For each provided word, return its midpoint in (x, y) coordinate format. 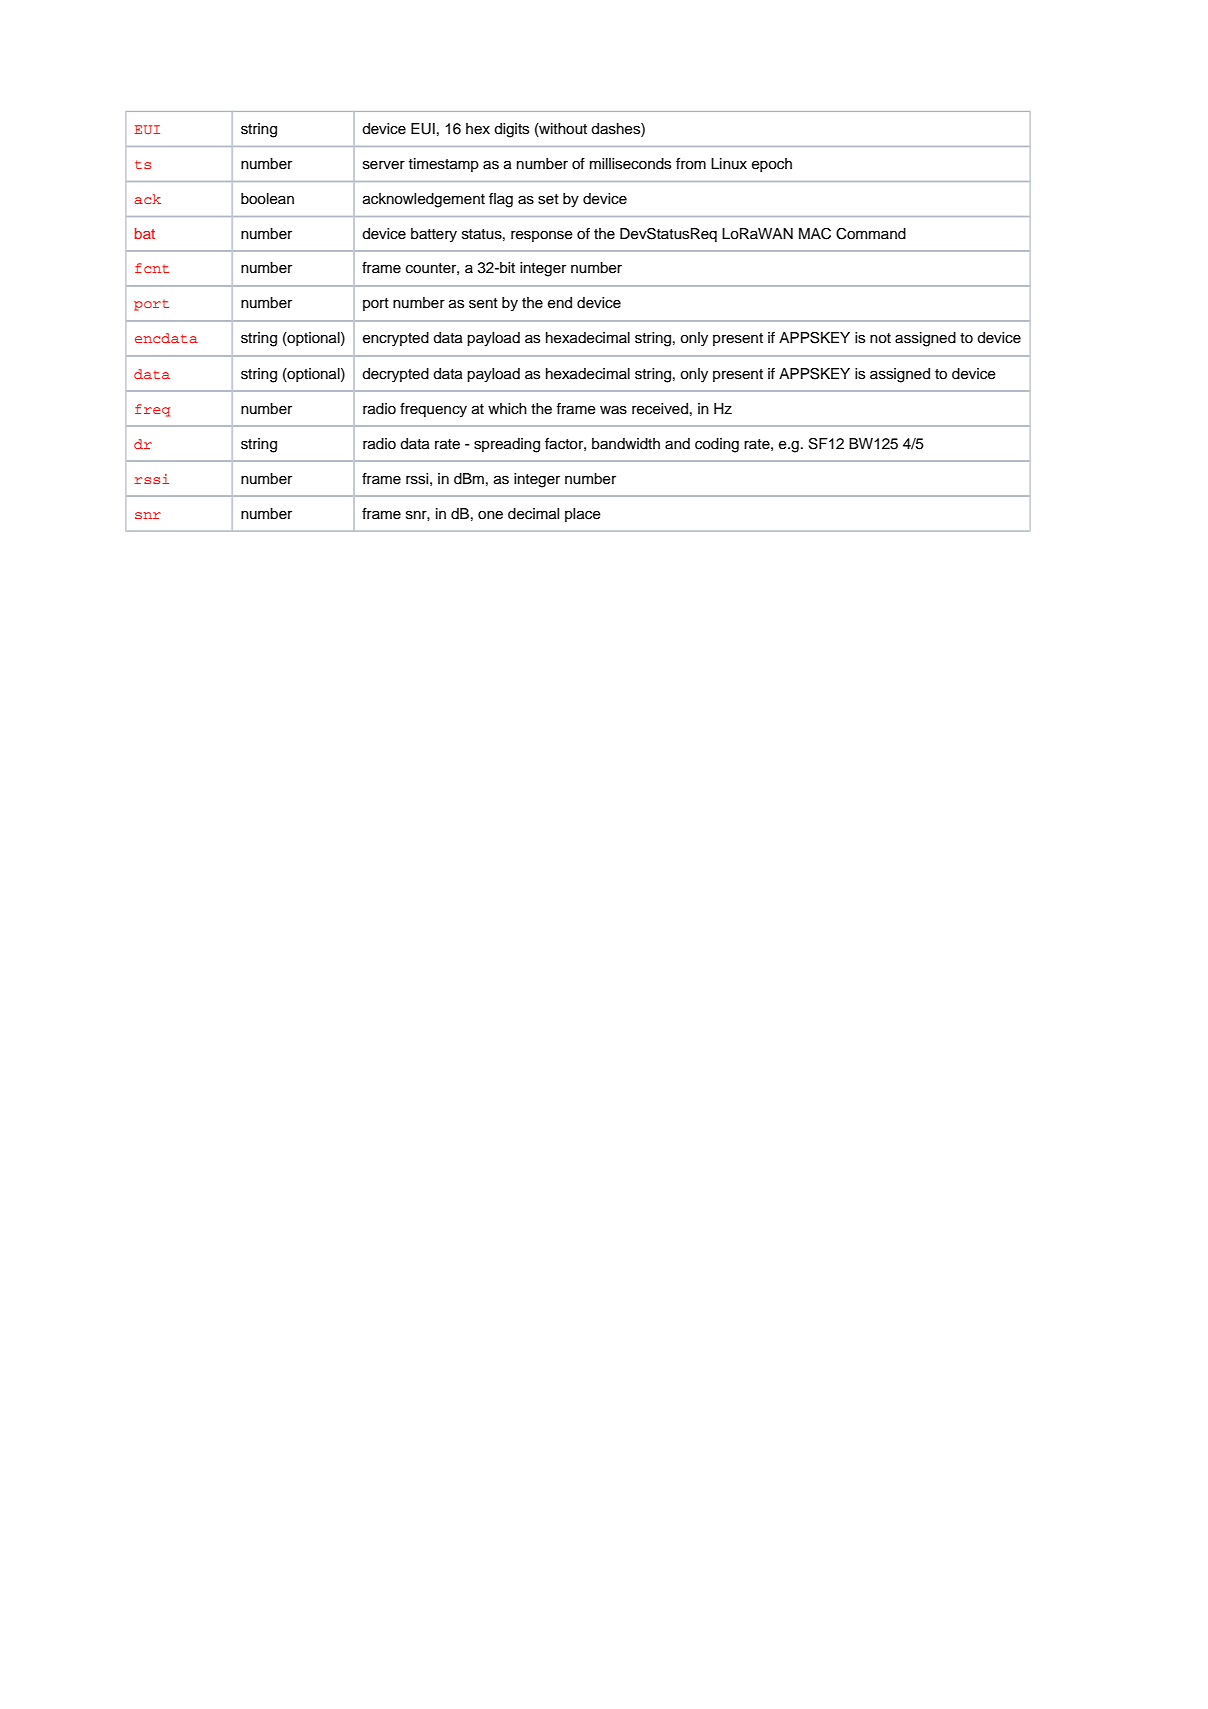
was (613, 410)
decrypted (395, 375)
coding (717, 445)
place (583, 515)
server (384, 165)
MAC (815, 234)
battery (434, 235)
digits (511, 130)
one (490, 515)
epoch (772, 165)
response (542, 236)
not (880, 338)
